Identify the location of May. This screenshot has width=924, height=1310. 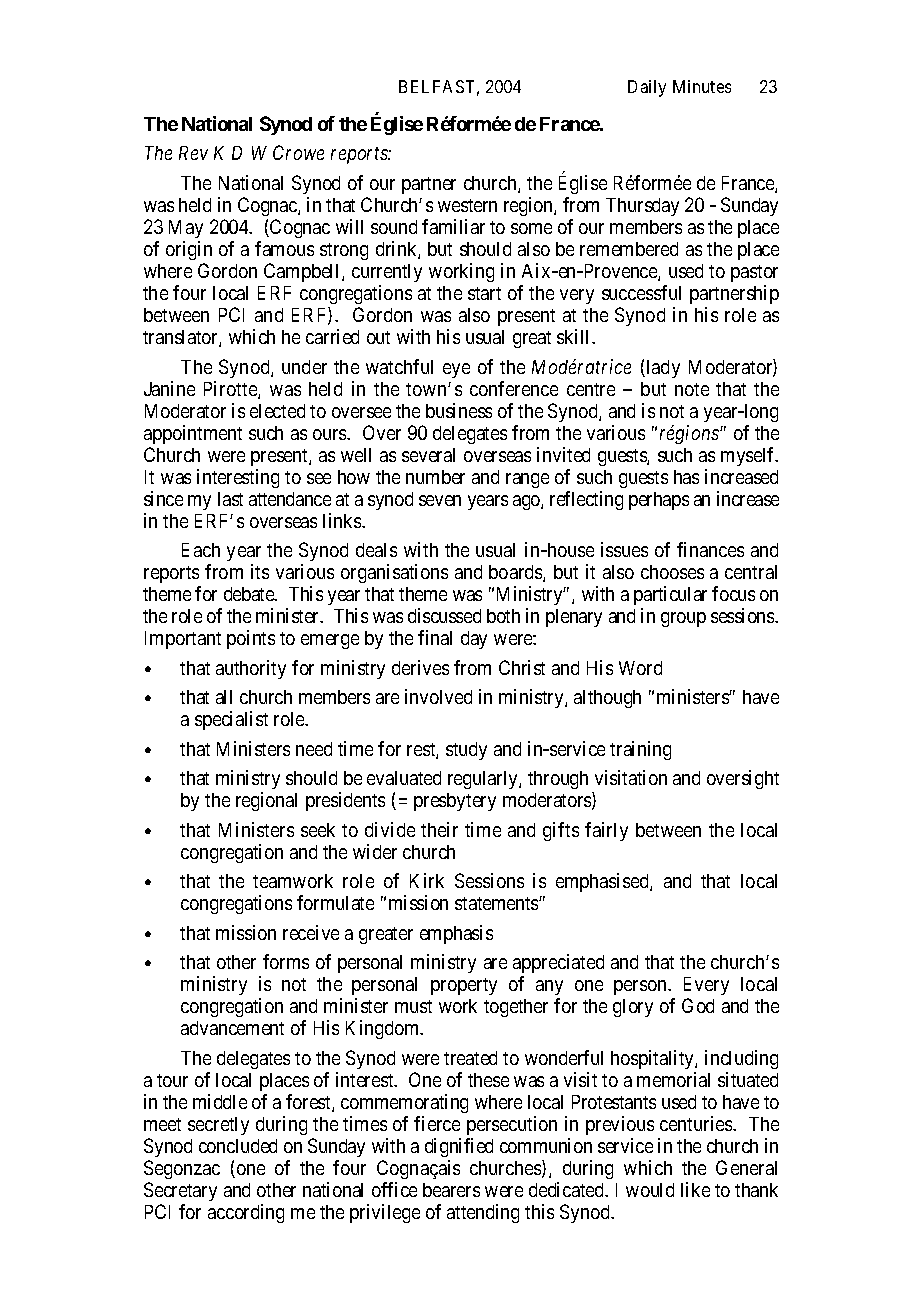
(186, 229).
